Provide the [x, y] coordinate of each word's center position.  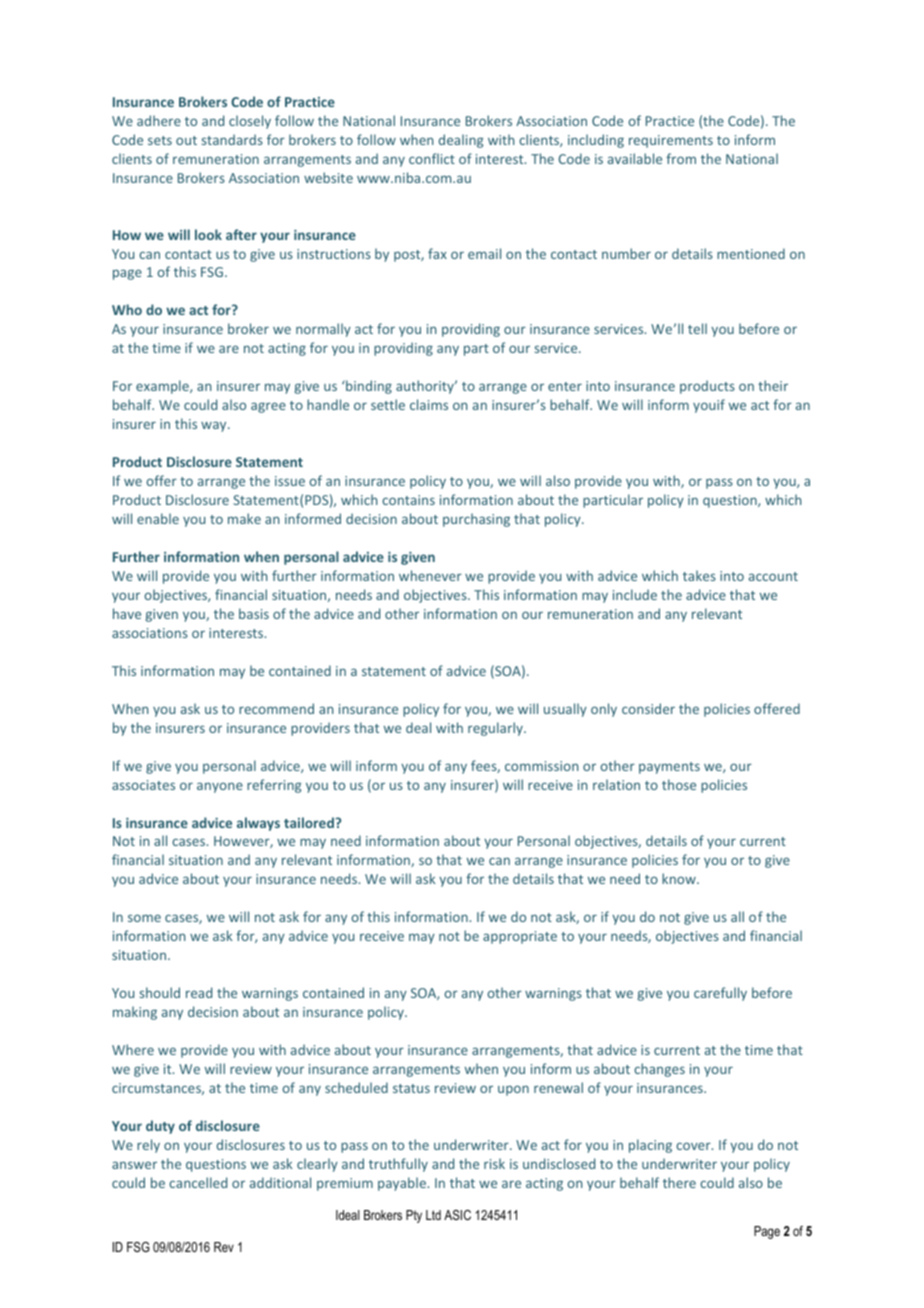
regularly [496, 729]
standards [232, 139]
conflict [432, 158]
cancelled [198, 1182]
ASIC [457, 1215]
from [681, 158]
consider [648, 708]
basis [254, 613]
